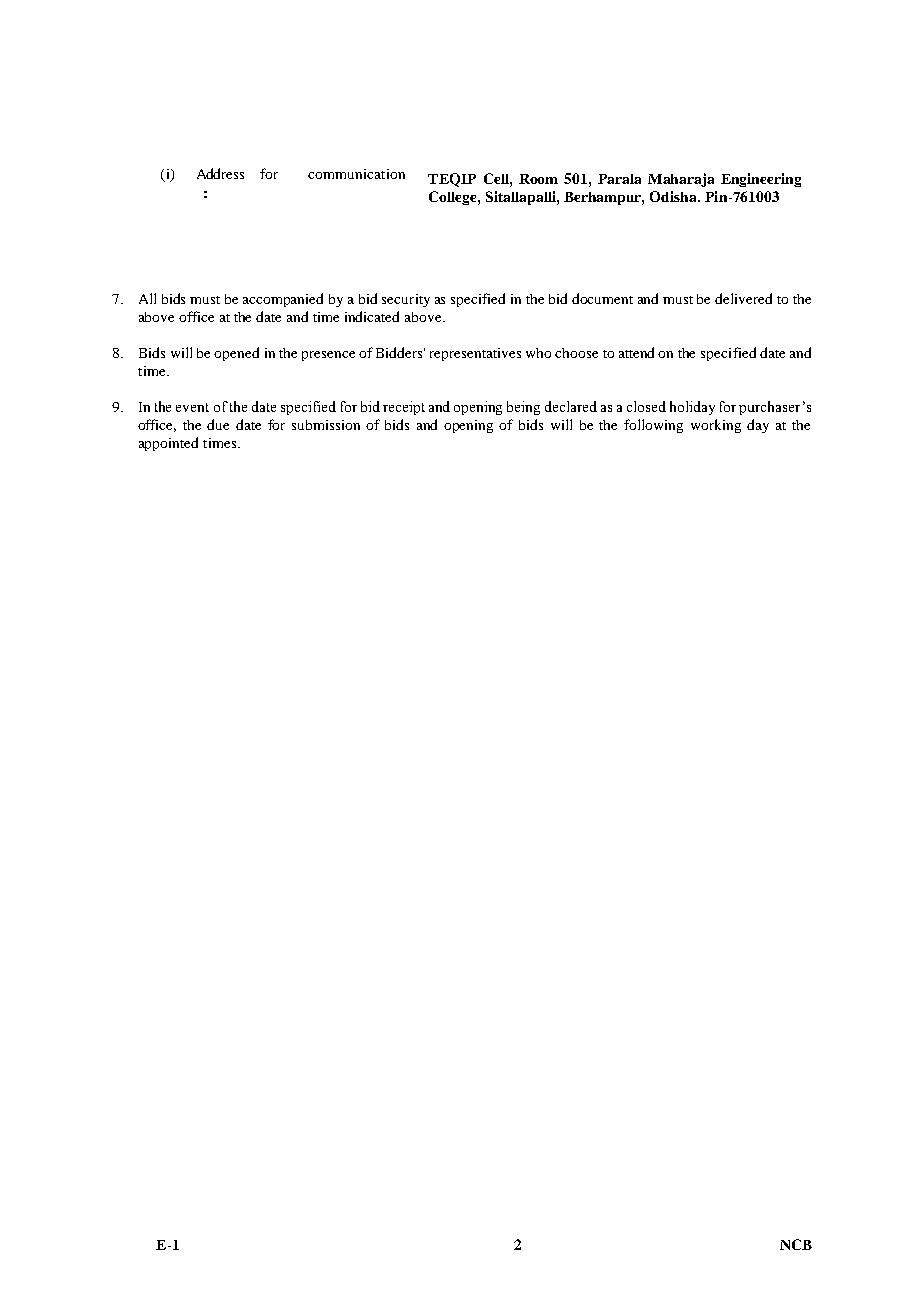 This image has height=1308, width=924. I want to click on working, so click(716, 426).
